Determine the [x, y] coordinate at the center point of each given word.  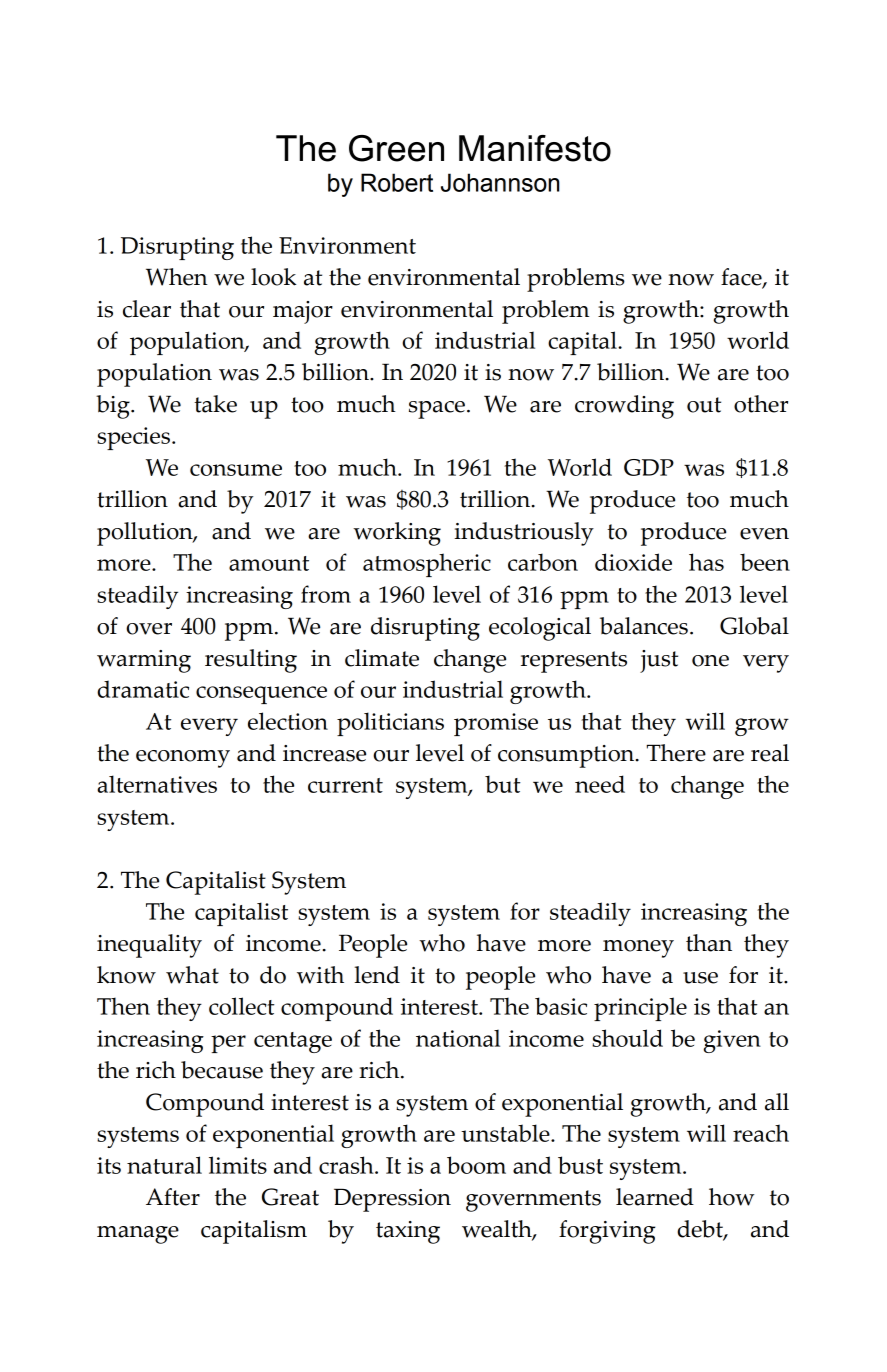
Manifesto [535, 148]
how [731, 1197]
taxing [408, 1232]
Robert [397, 182]
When [177, 277]
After [173, 1197]
